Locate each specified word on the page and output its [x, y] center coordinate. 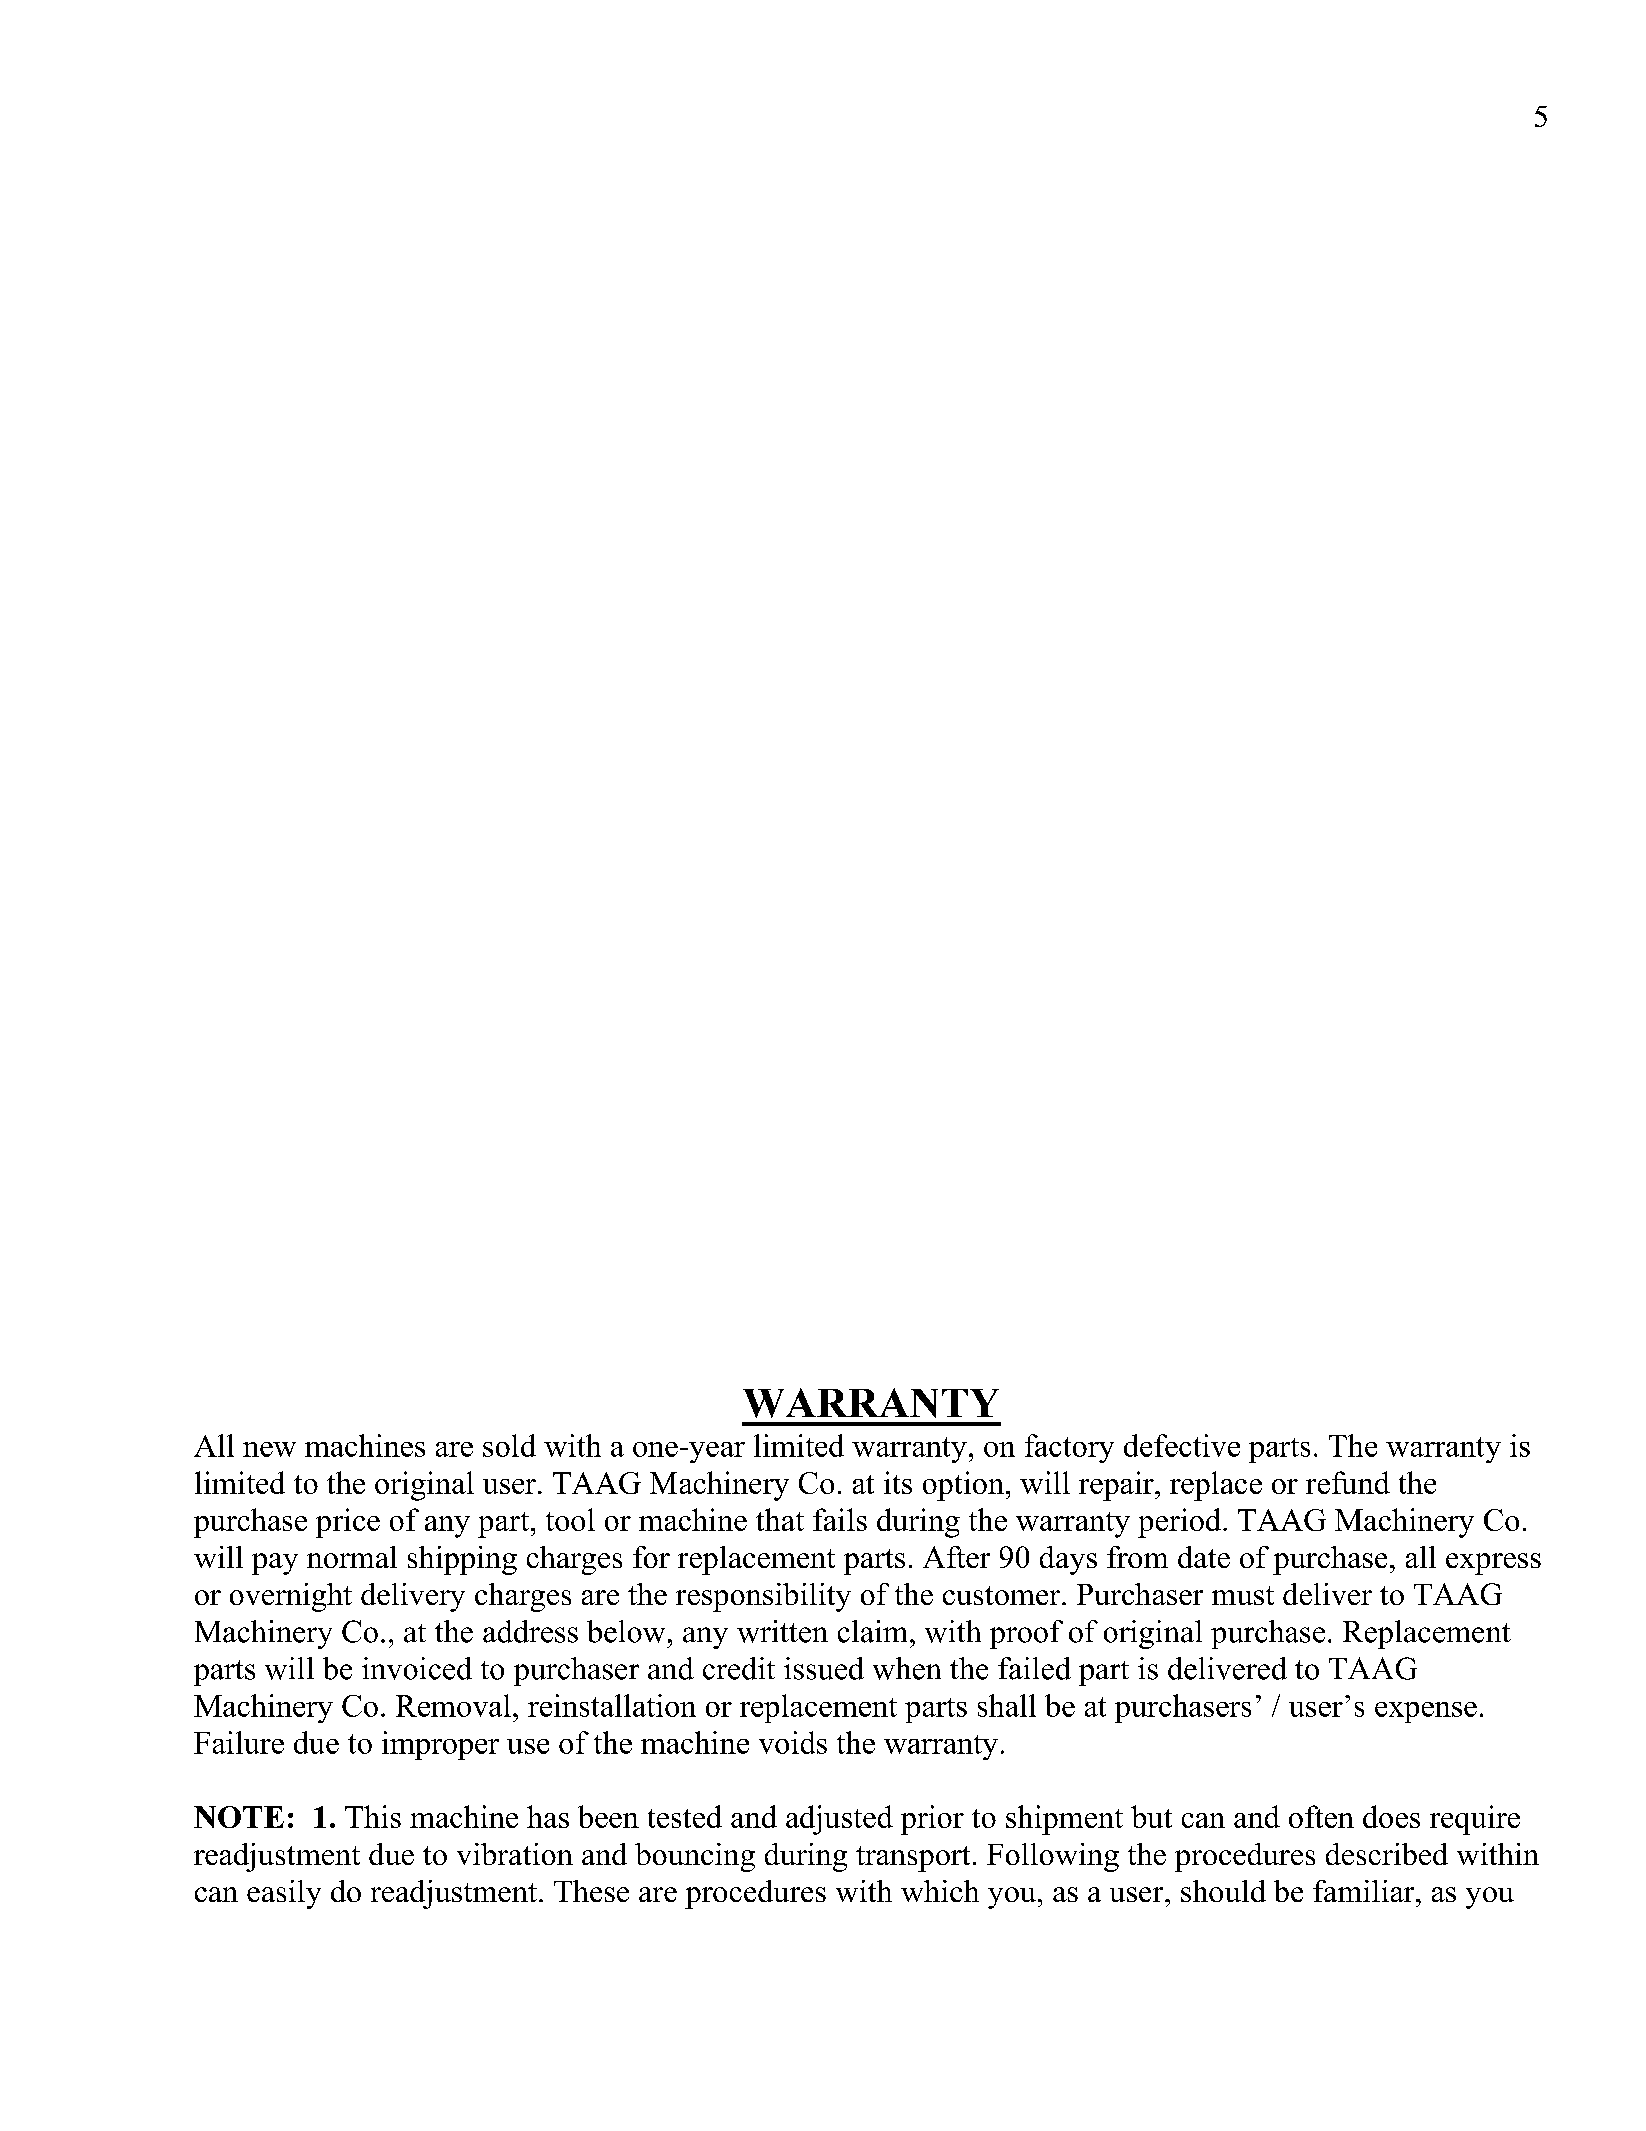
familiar [1365, 1891]
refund [1348, 1482]
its [898, 1482]
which [940, 1891]
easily [284, 1894]
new [269, 1449]
